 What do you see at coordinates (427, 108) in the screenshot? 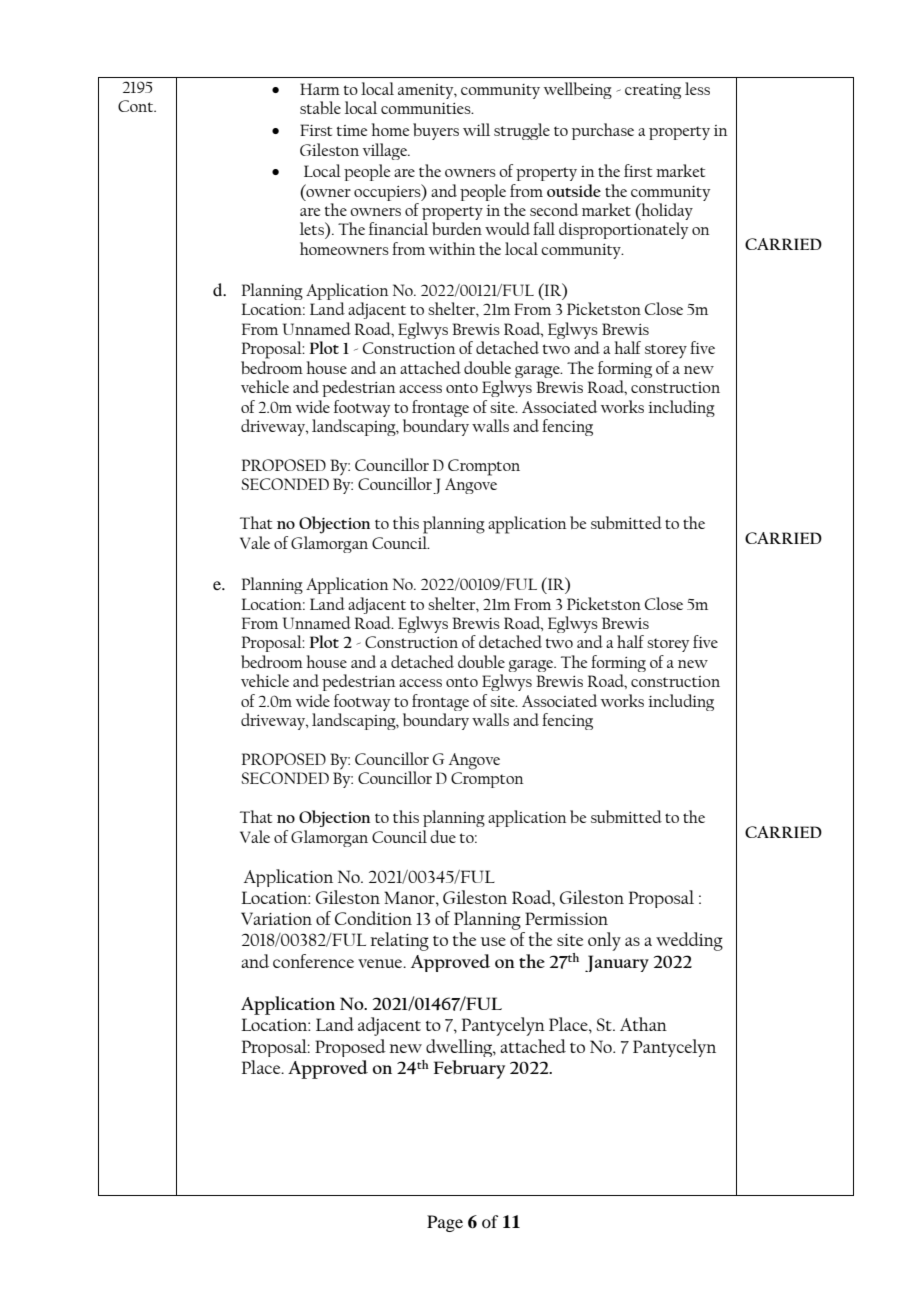
I see `communities` at bounding box center [427, 108].
